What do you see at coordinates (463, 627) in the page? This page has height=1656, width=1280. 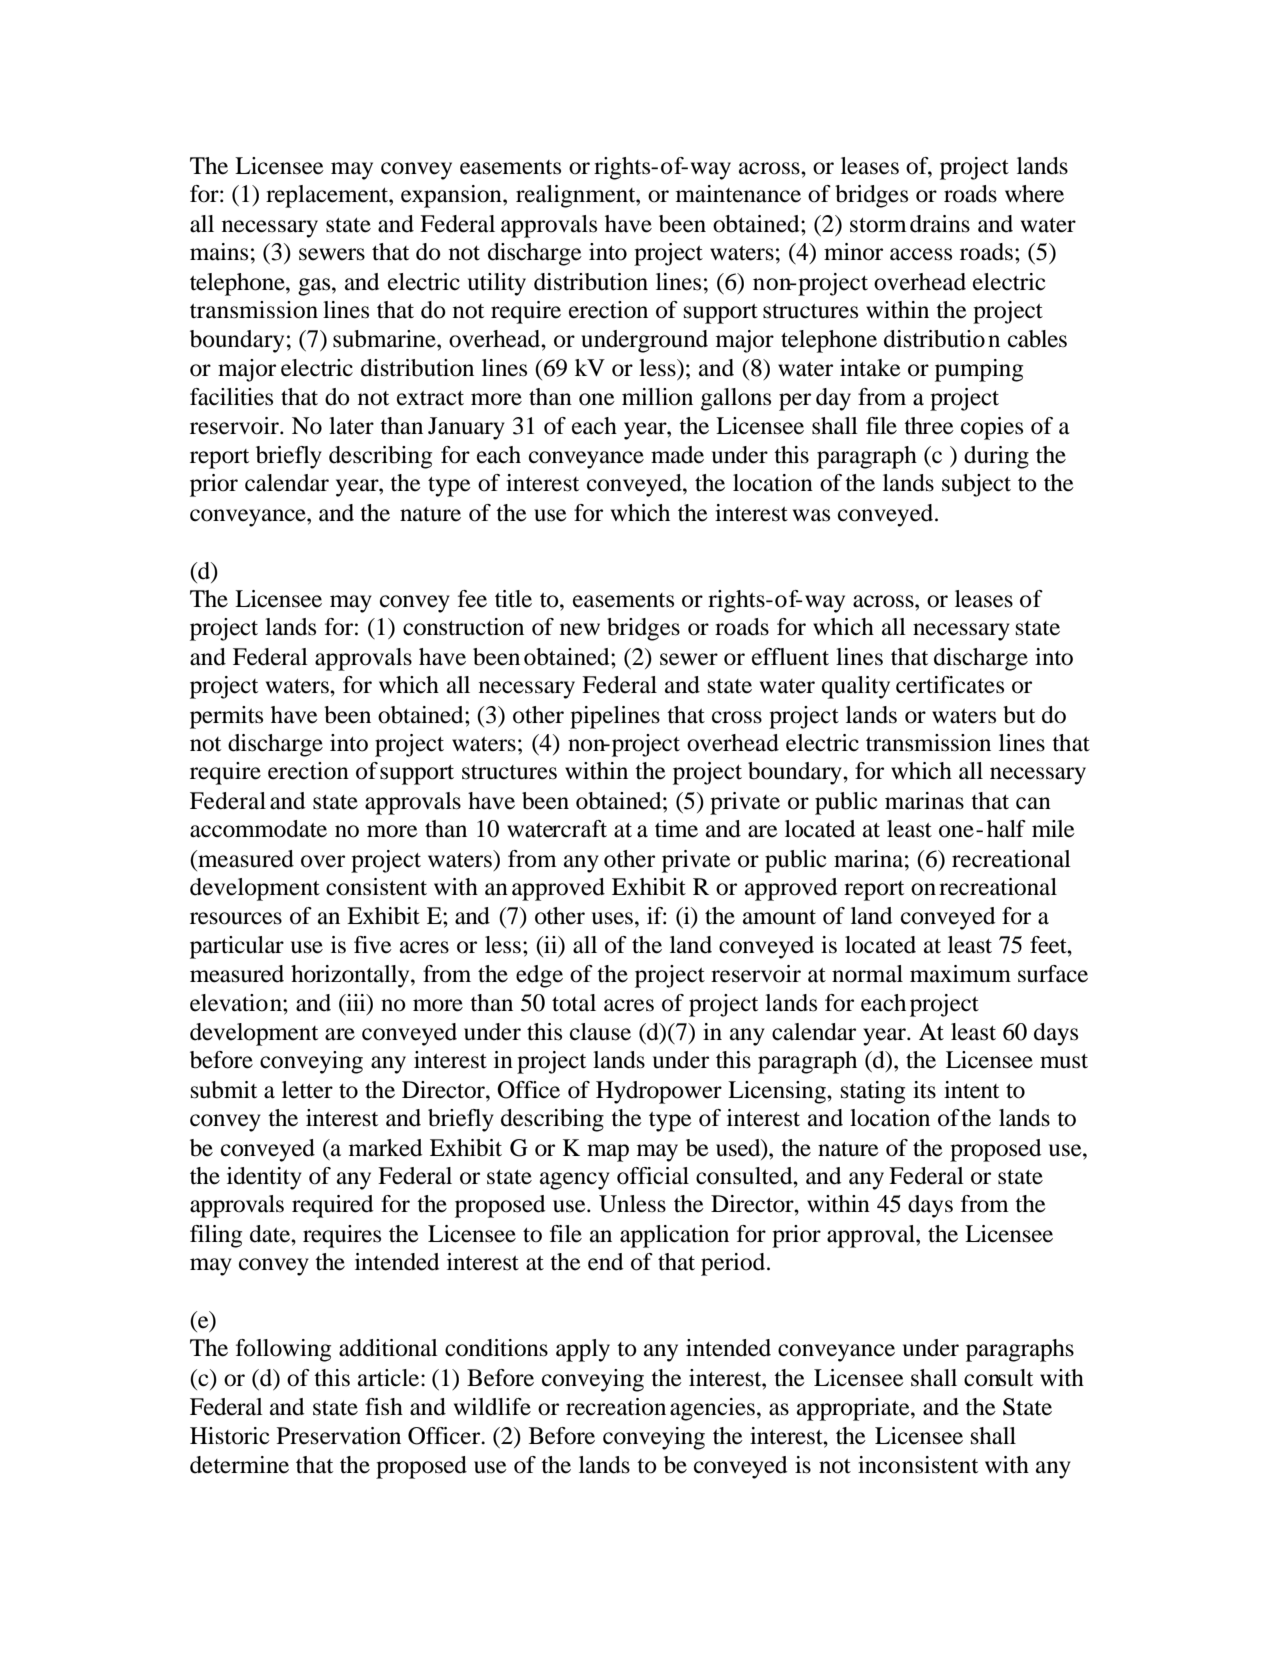 I see `construction` at bounding box center [463, 627].
